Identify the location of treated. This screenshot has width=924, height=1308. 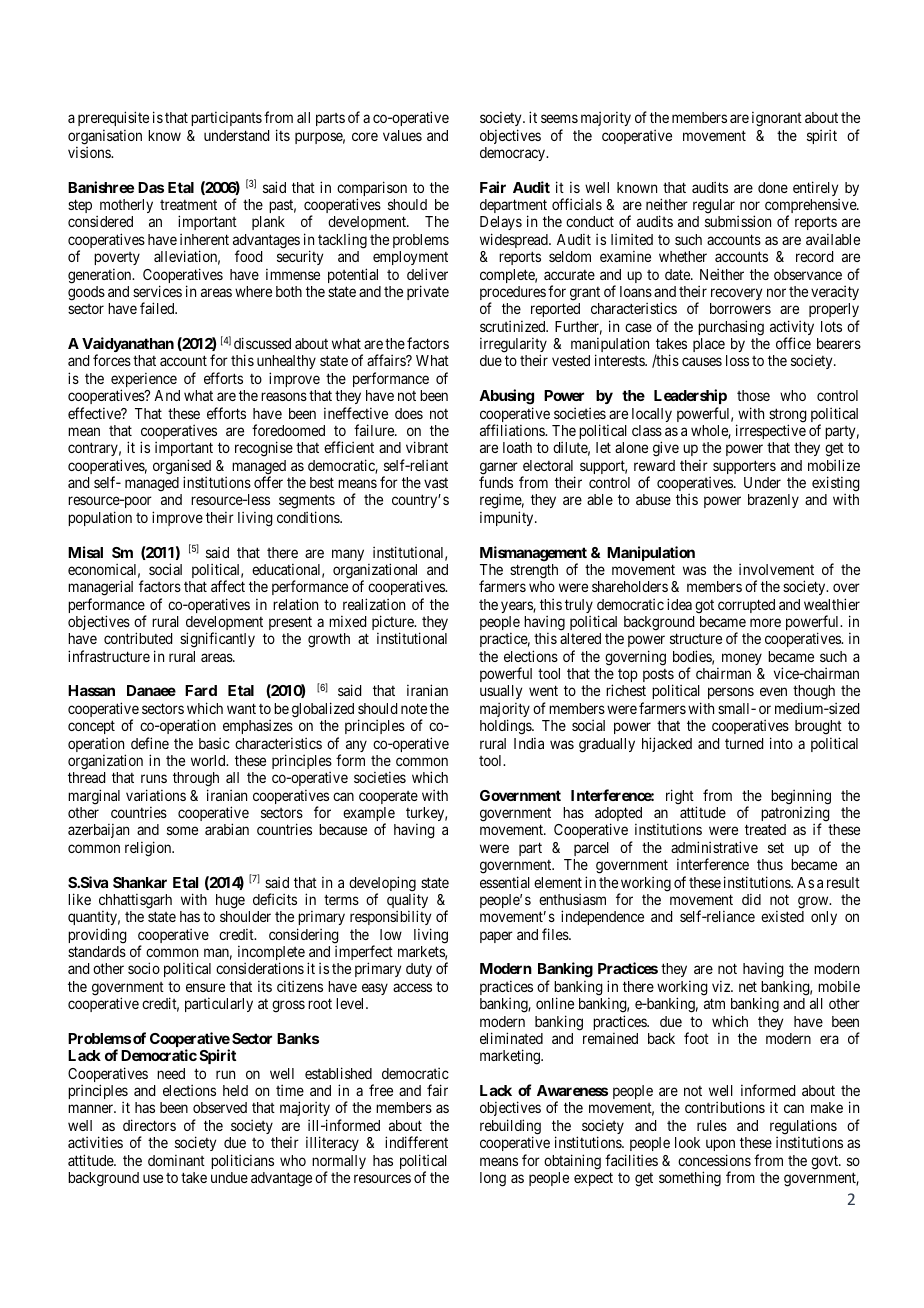
(765, 829).
